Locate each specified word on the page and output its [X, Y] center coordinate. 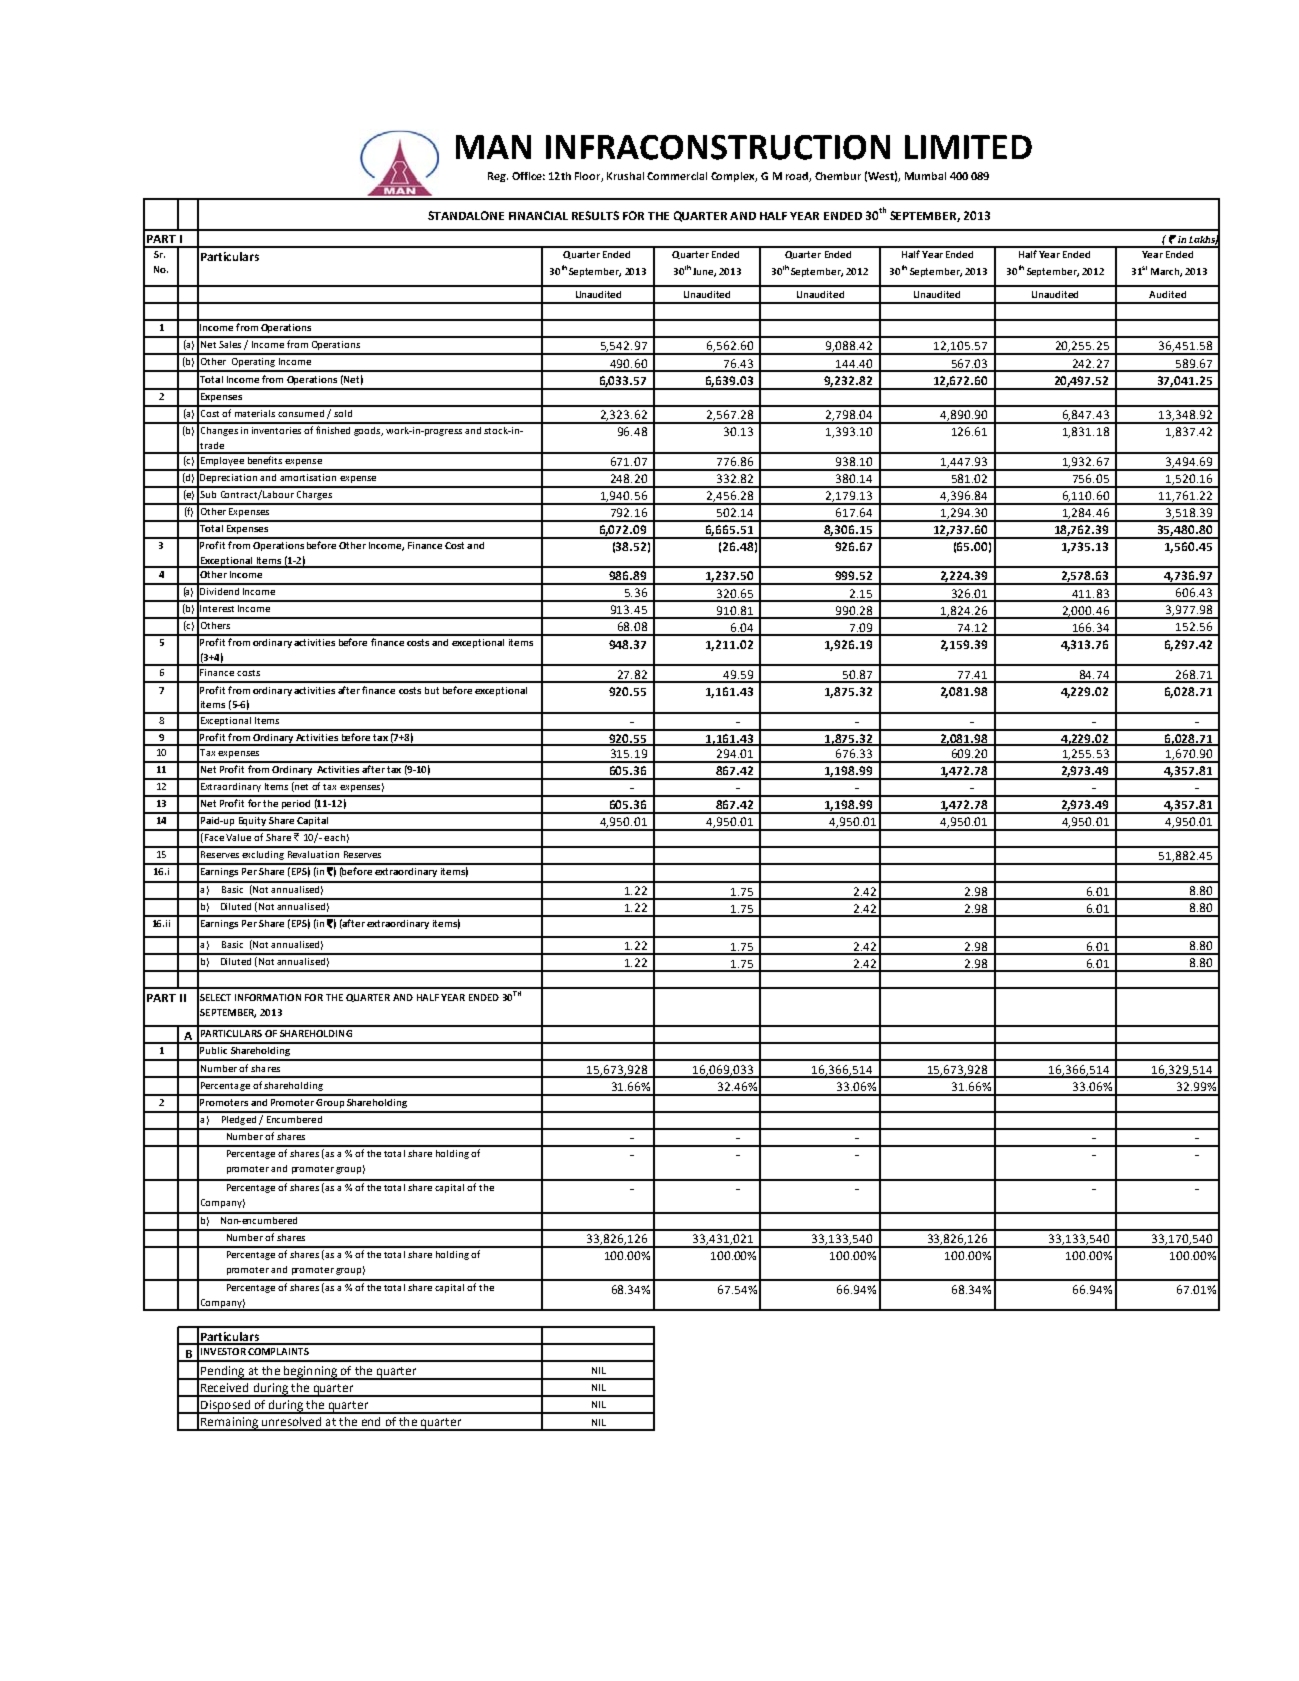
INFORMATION [268, 997]
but [432, 690]
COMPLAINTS [278, 1351]
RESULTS [595, 215]
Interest [217, 608]
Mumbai [925, 176]
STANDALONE [466, 215]
